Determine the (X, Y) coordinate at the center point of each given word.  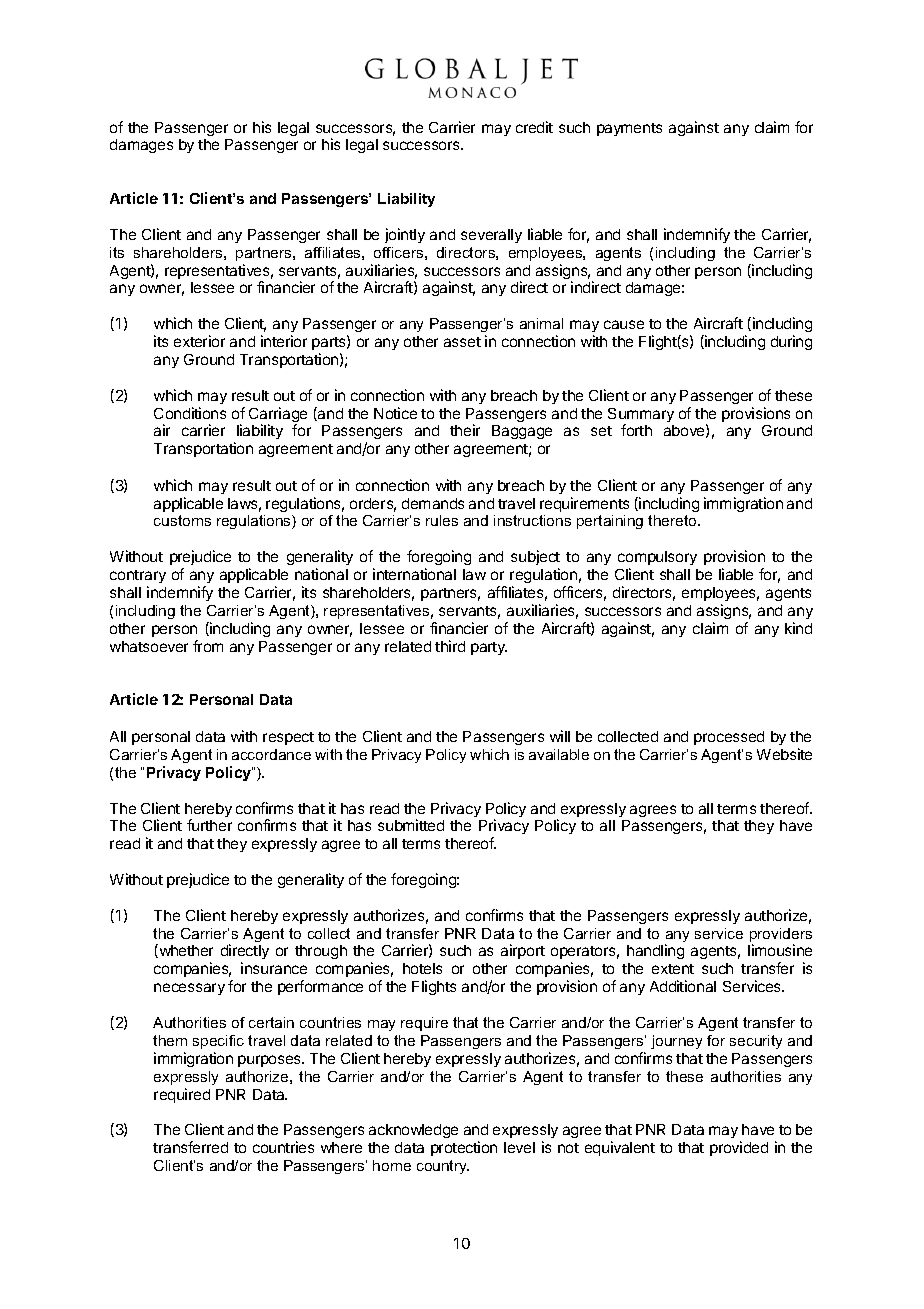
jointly (405, 235)
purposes (271, 1061)
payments (629, 129)
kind (798, 628)
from (208, 646)
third (450, 646)
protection (464, 1148)
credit (534, 127)
